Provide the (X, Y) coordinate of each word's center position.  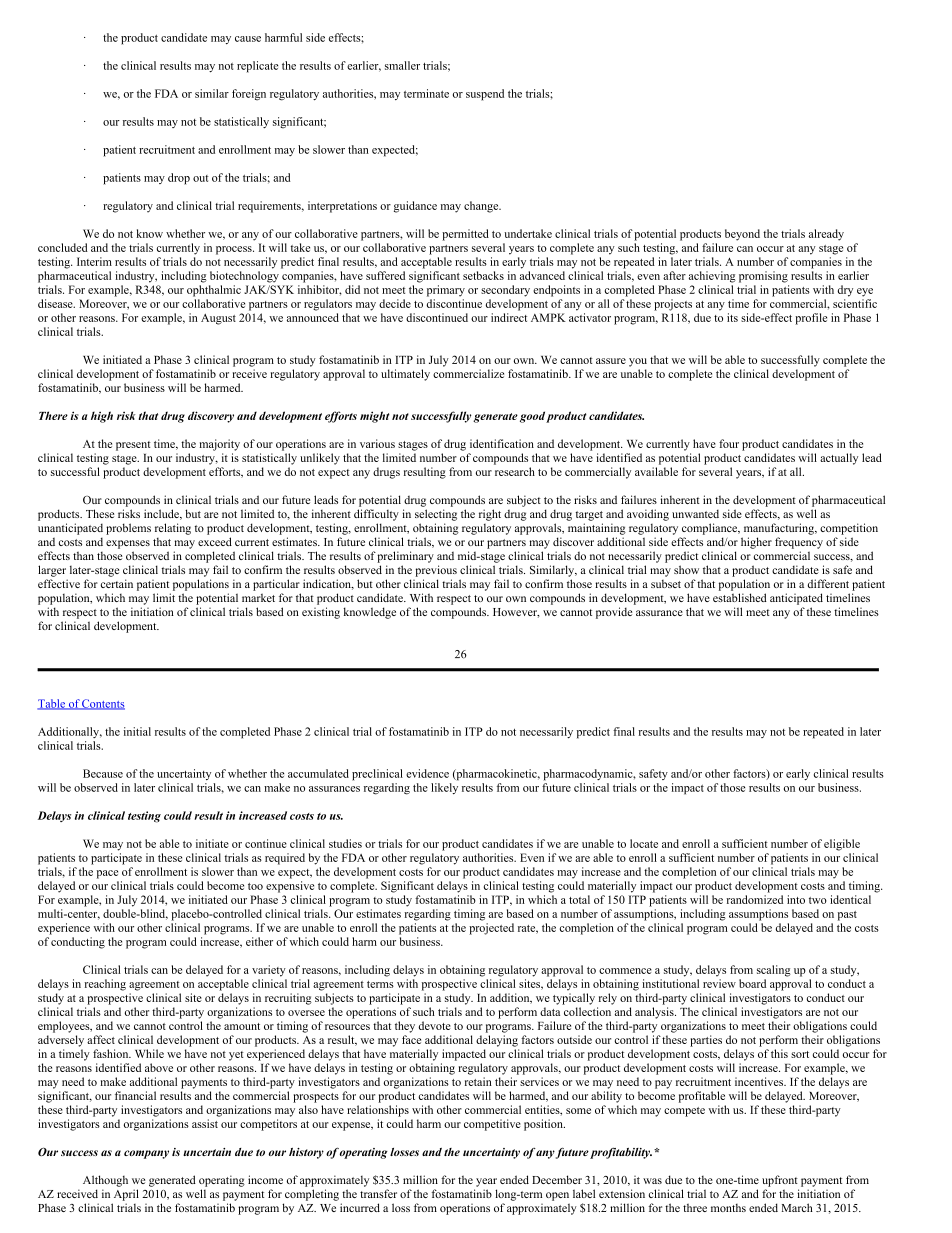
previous (436, 571)
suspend (485, 95)
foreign (249, 95)
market (258, 597)
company (146, 1154)
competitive (492, 1125)
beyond (742, 235)
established (740, 597)
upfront (780, 1181)
